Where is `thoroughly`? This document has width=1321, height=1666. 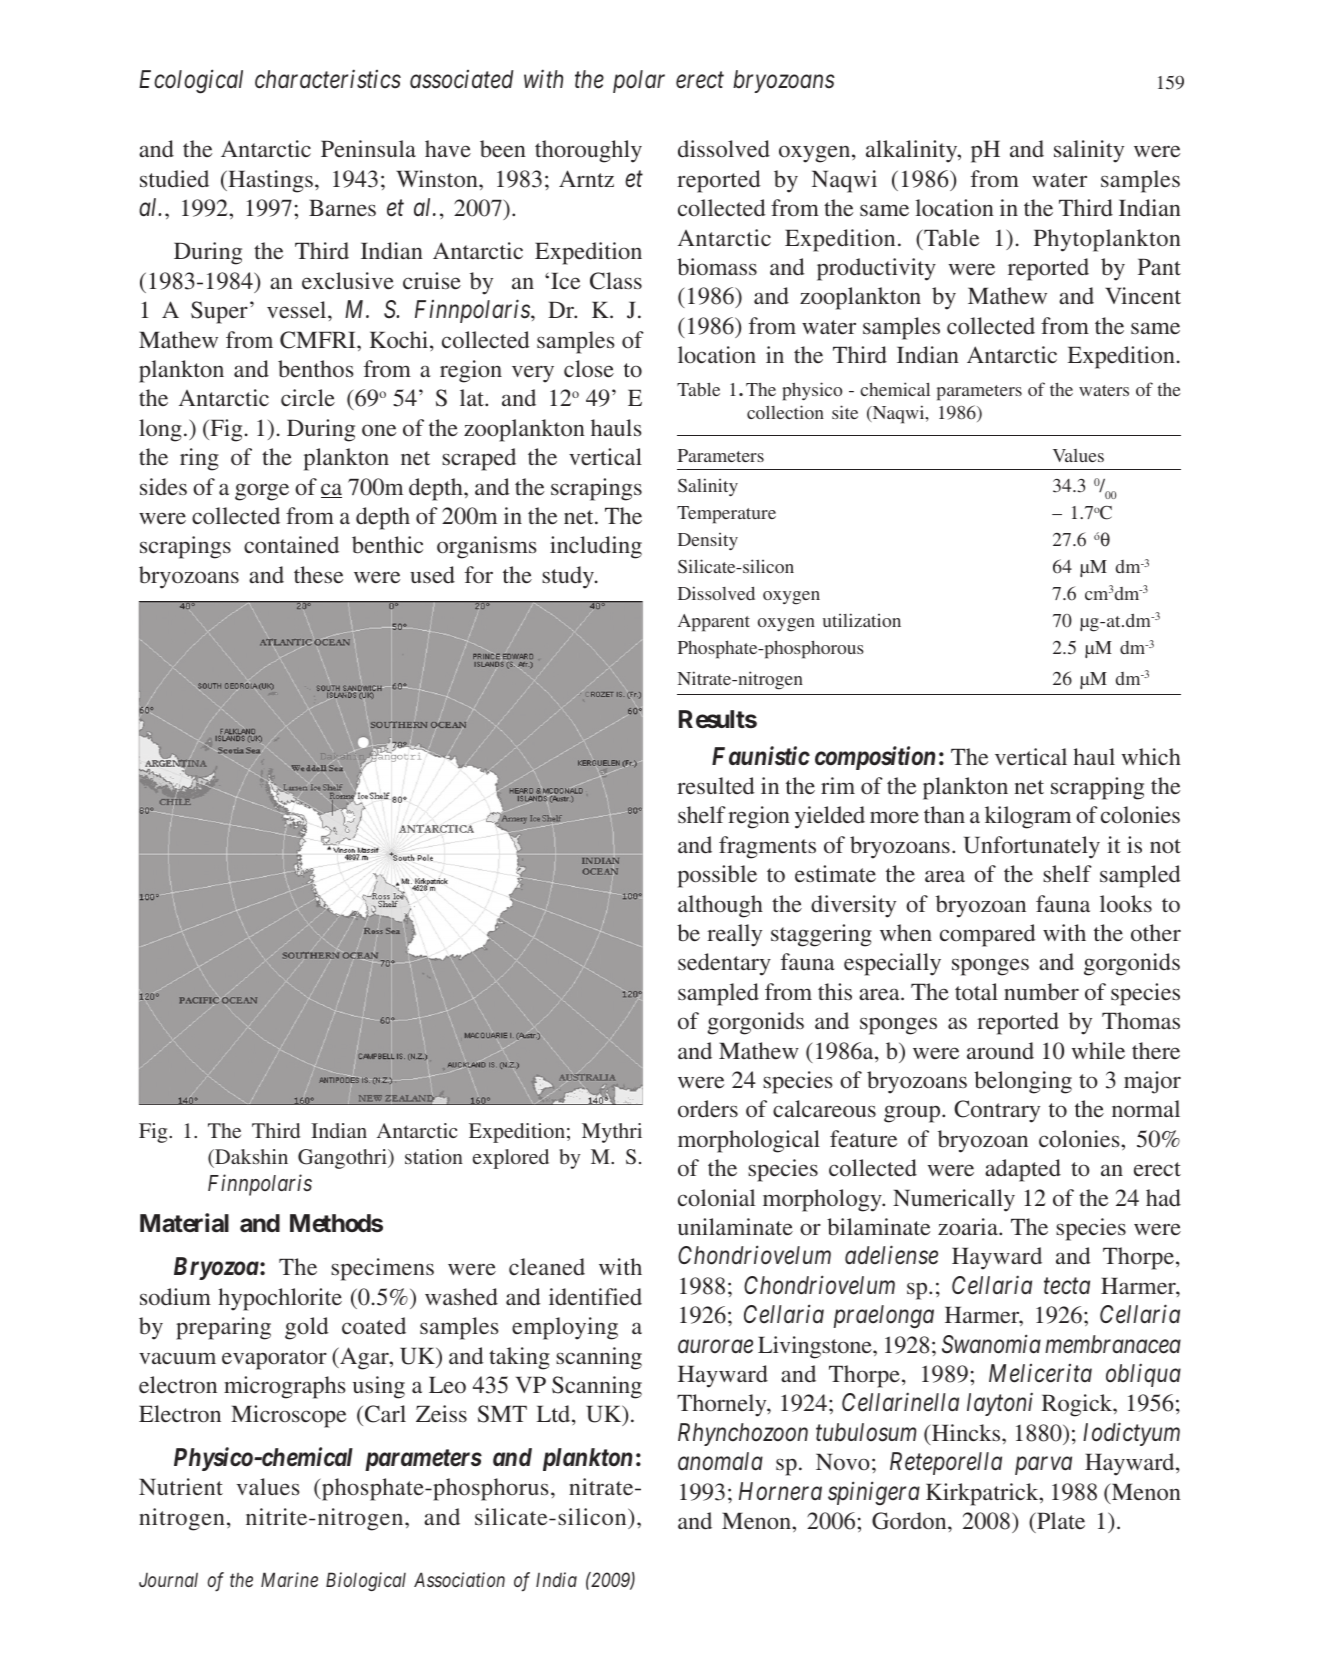
thoroughly is located at coordinates (588, 151).
